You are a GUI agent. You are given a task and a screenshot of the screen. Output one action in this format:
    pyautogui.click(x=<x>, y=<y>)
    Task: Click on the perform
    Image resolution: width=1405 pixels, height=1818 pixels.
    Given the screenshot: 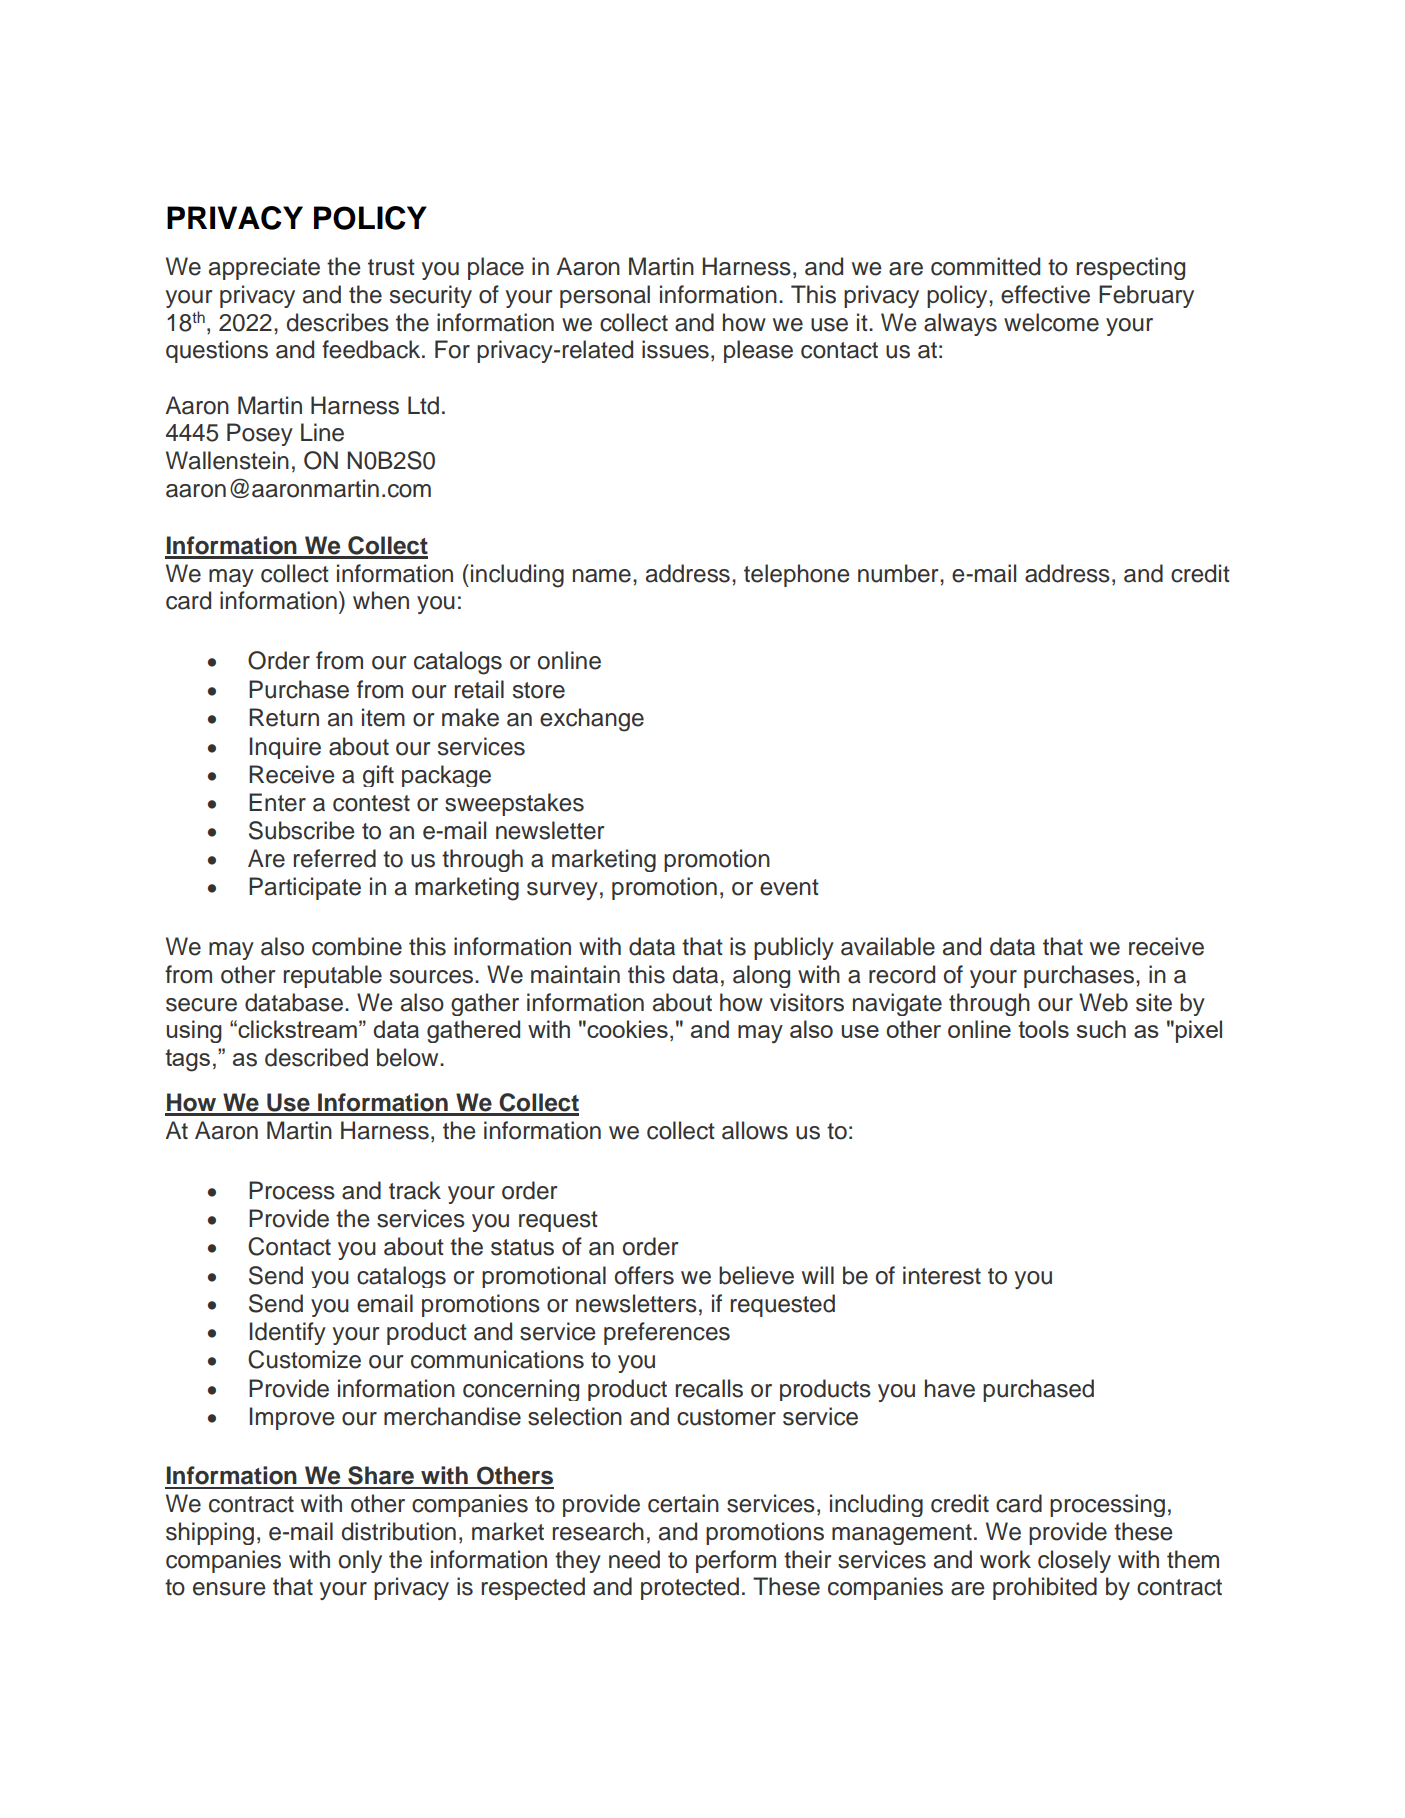 What is the action you would take?
    pyautogui.click(x=736, y=1561)
